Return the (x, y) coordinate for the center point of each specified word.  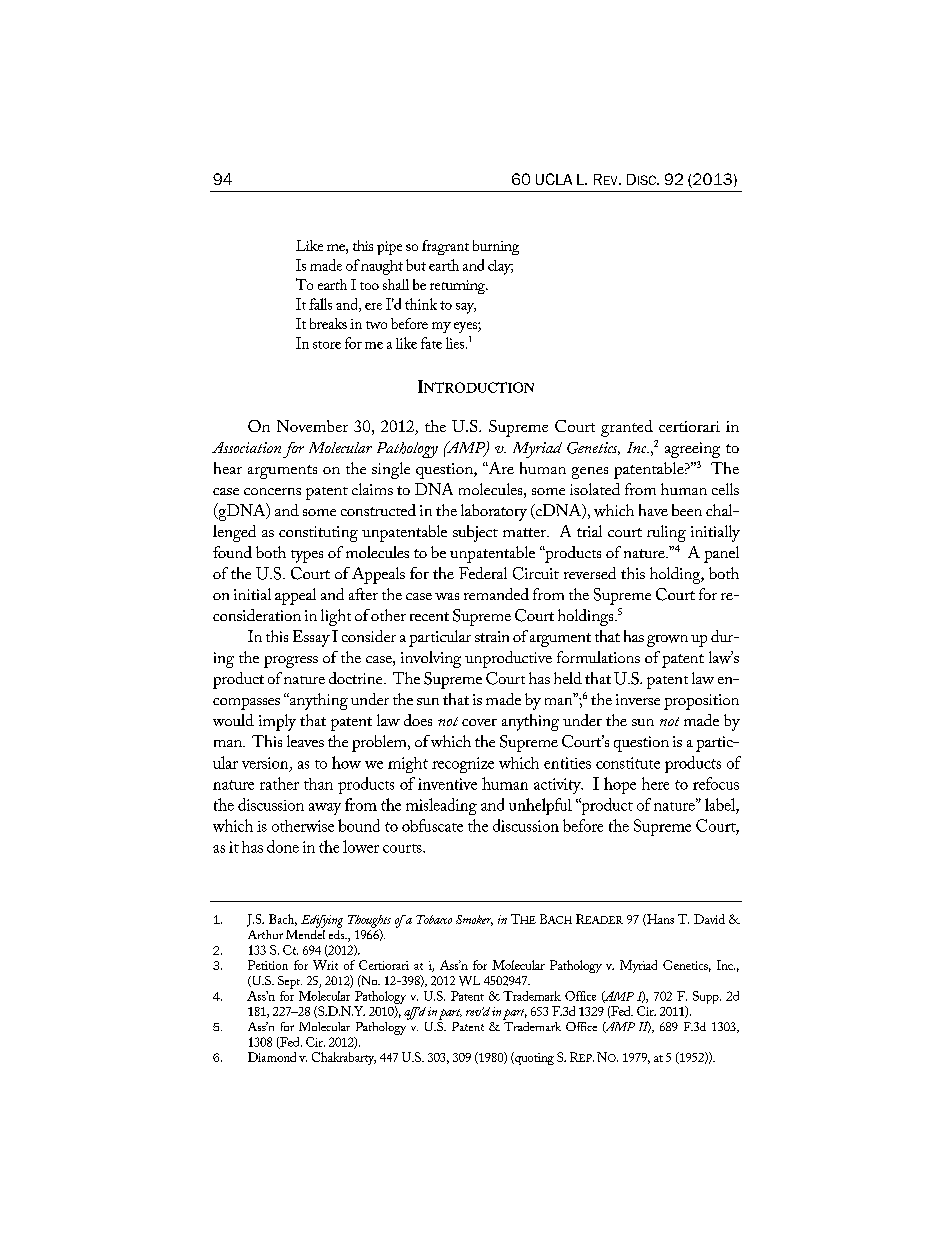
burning (496, 247)
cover (479, 722)
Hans (659, 920)
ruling (666, 533)
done (283, 846)
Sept (290, 982)
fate (431, 343)
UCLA (554, 179)
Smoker (474, 920)
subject (475, 533)
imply (277, 722)
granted (627, 428)
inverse (638, 699)
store (327, 345)
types (307, 556)
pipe (389, 248)
